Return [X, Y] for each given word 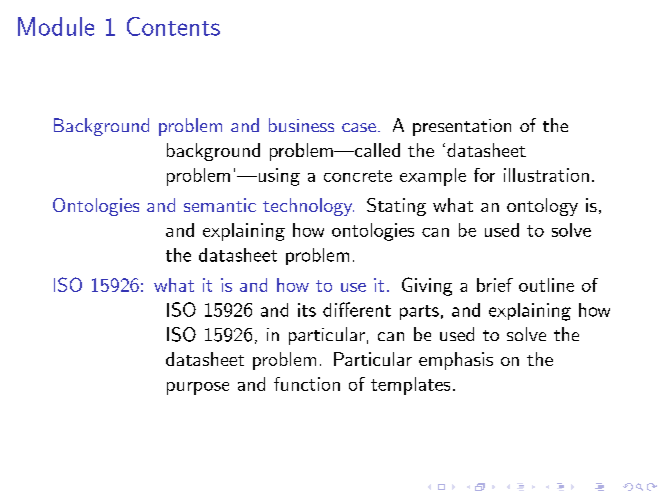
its [307, 310]
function [307, 384]
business [301, 125]
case [359, 127]
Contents [173, 26]
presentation [462, 127]
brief [495, 285]
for [484, 175]
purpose [198, 388]
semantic [220, 205]
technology [308, 207]
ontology [542, 207]
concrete [358, 176]
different [357, 309]
